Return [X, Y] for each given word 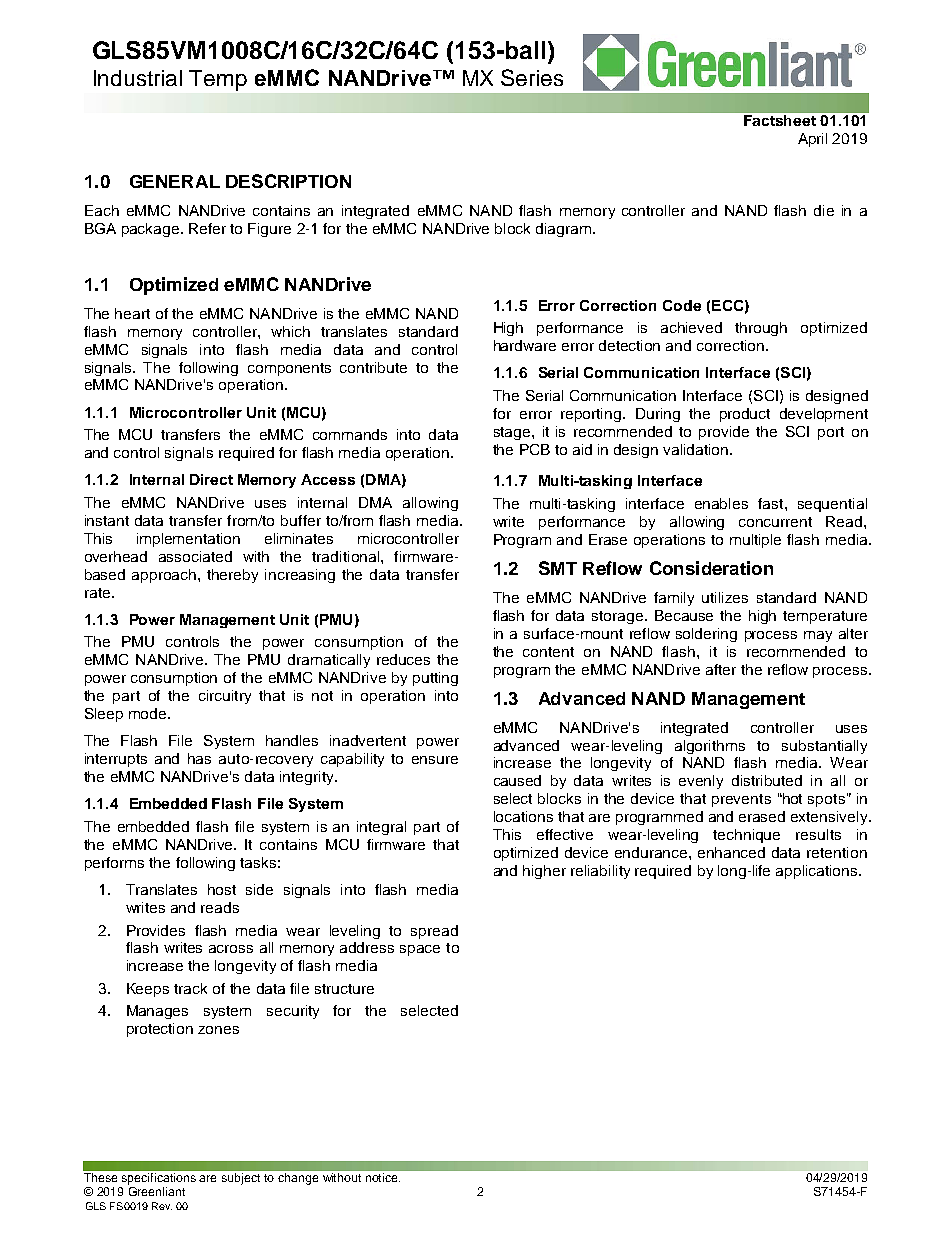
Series [532, 77]
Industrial [138, 78]
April [812, 140]
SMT [558, 568]
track [190, 988]
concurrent [775, 522]
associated [195, 556]
